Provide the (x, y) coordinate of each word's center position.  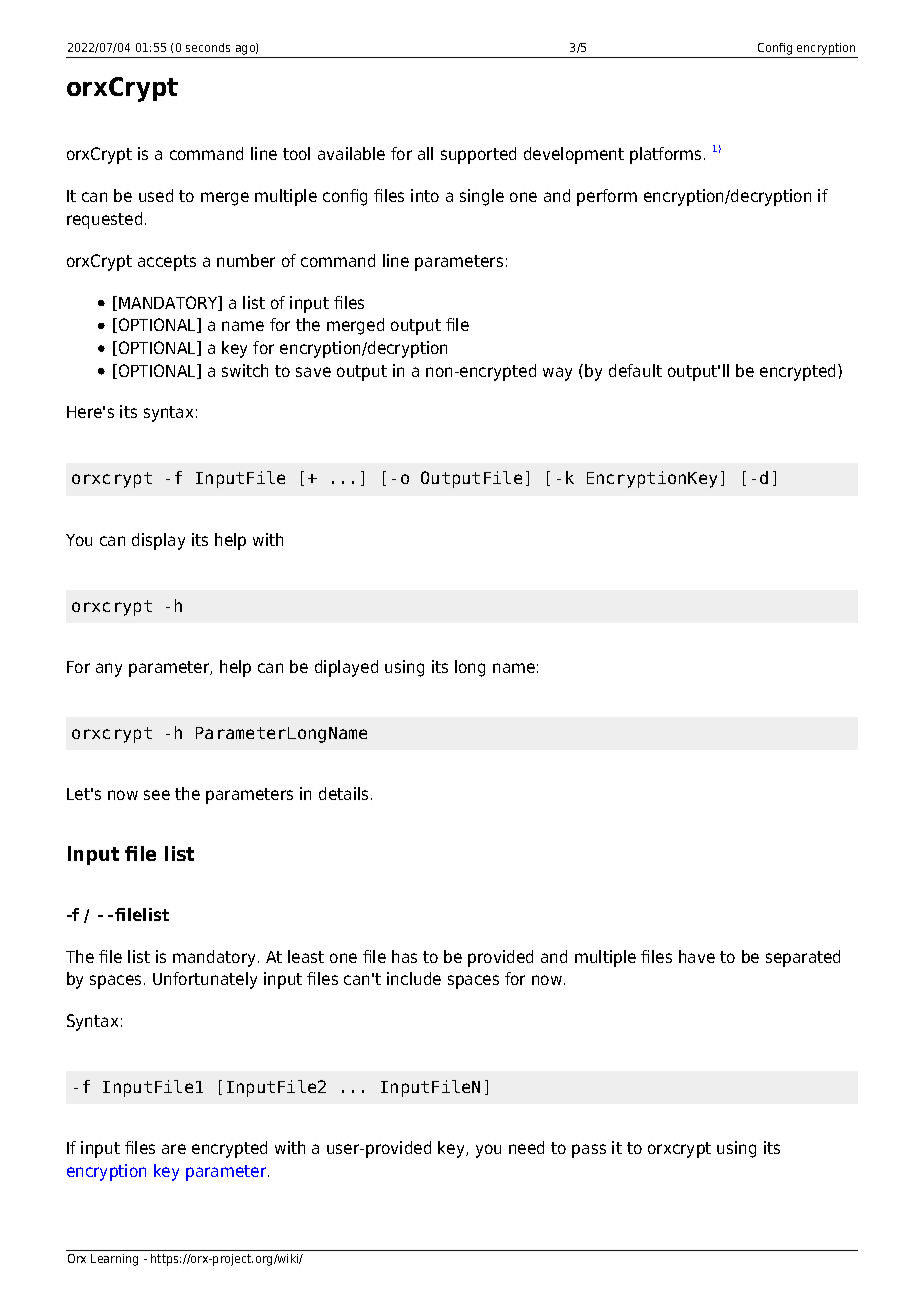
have (697, 956)
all (425, 153)
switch (245, 370)
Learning (114, 1260)
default (635, 370)
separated (803, 958)
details (343, 793)
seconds (208, 47)
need (526, 1147)
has (404, 956)
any (109, 670)
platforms (667, 155)
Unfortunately (205, 980)
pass (589, 1151)
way (557, 374)
